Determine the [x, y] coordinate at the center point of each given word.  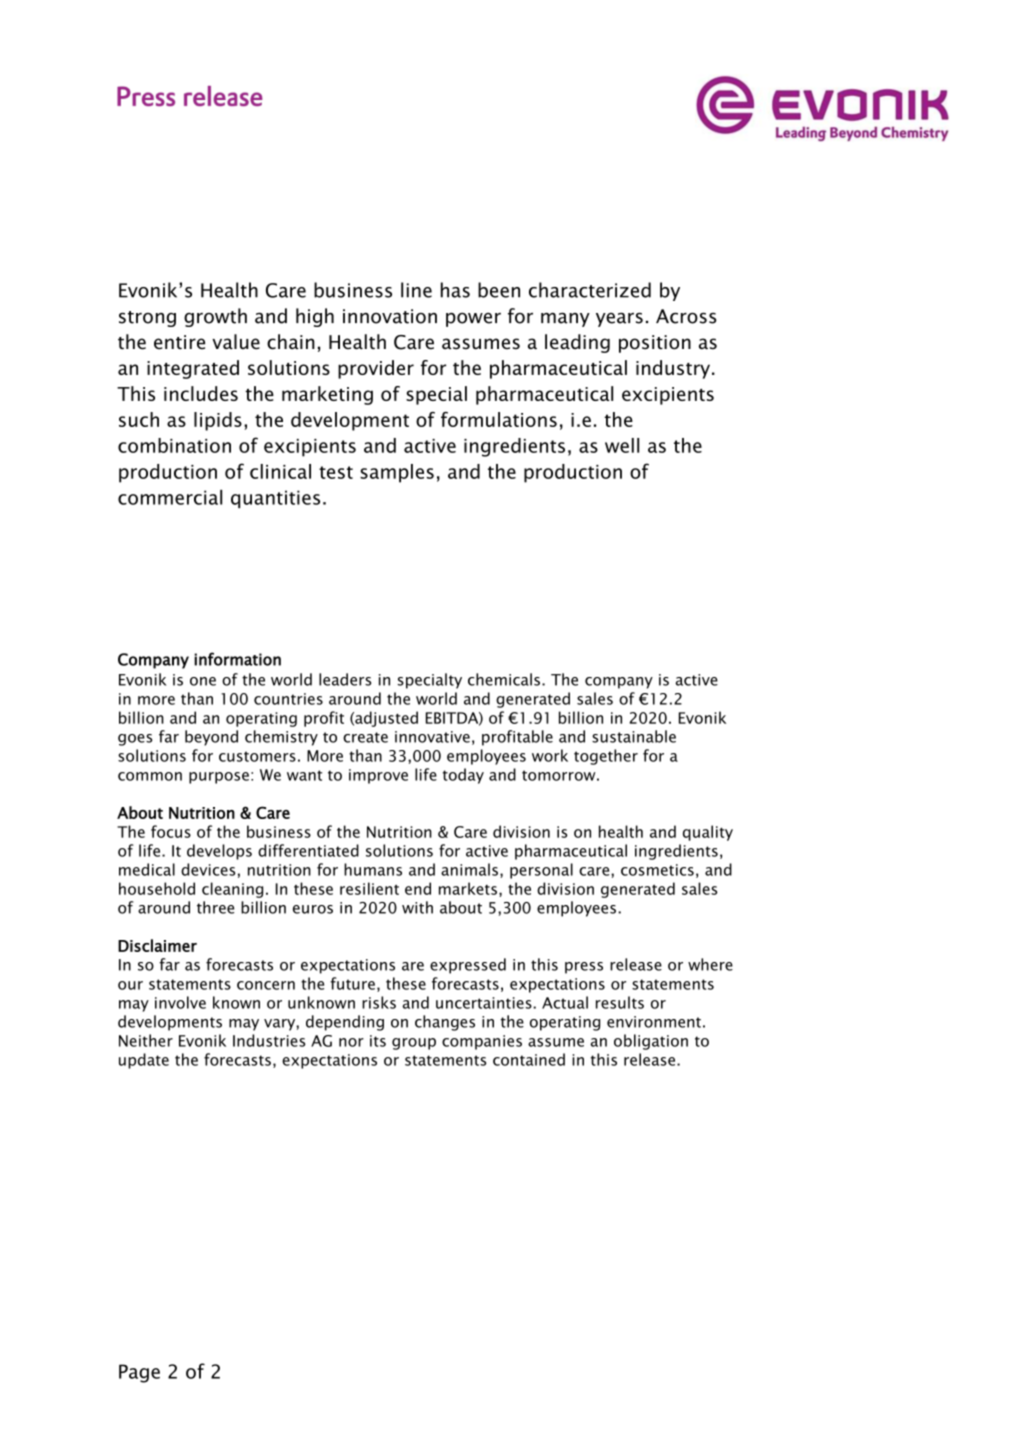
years [619, 320]
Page [139, 1373]
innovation [390, 316]
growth [215, 317]
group [414, 1044]
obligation [651, 1042]
